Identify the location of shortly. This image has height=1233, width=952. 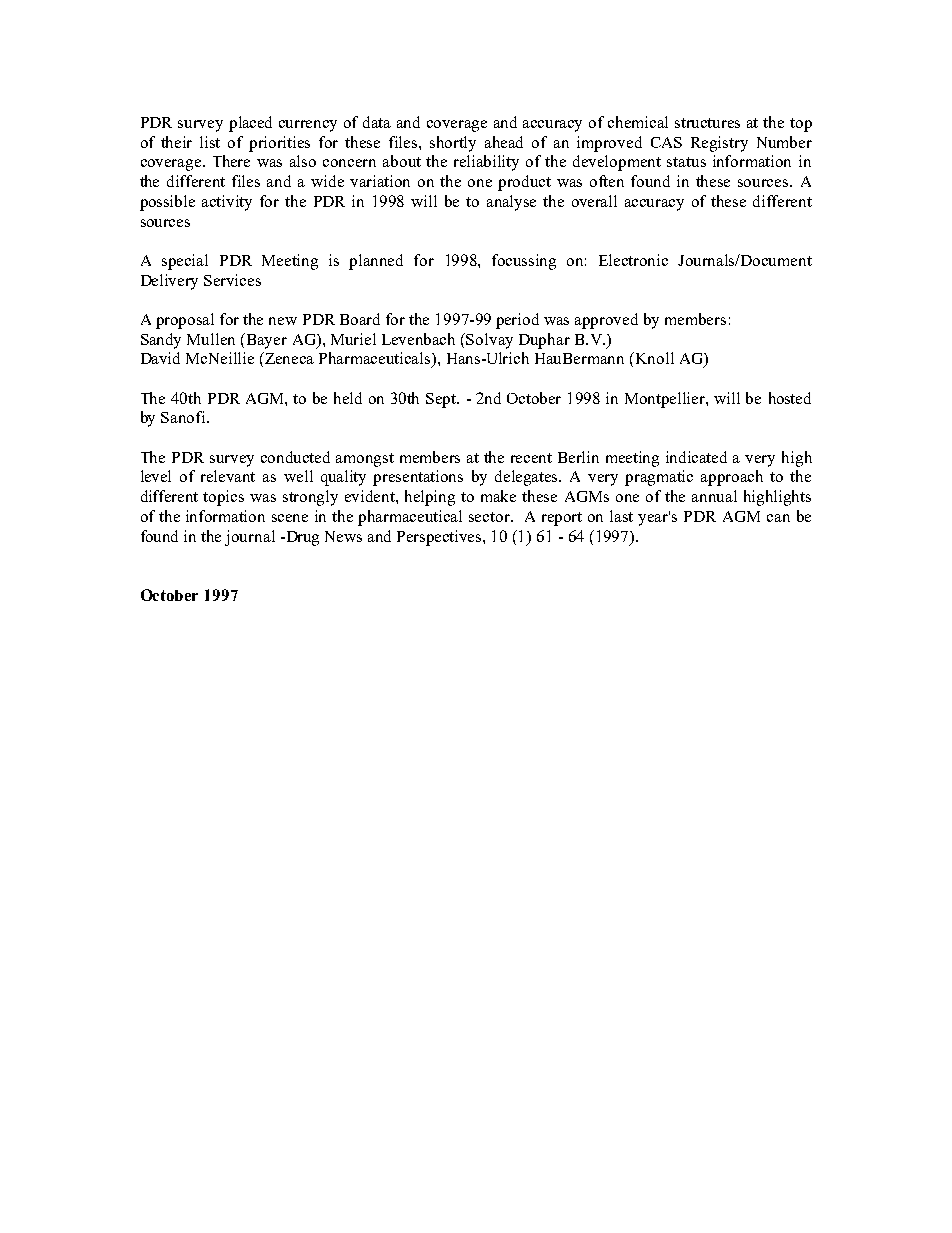
(453, 144).
